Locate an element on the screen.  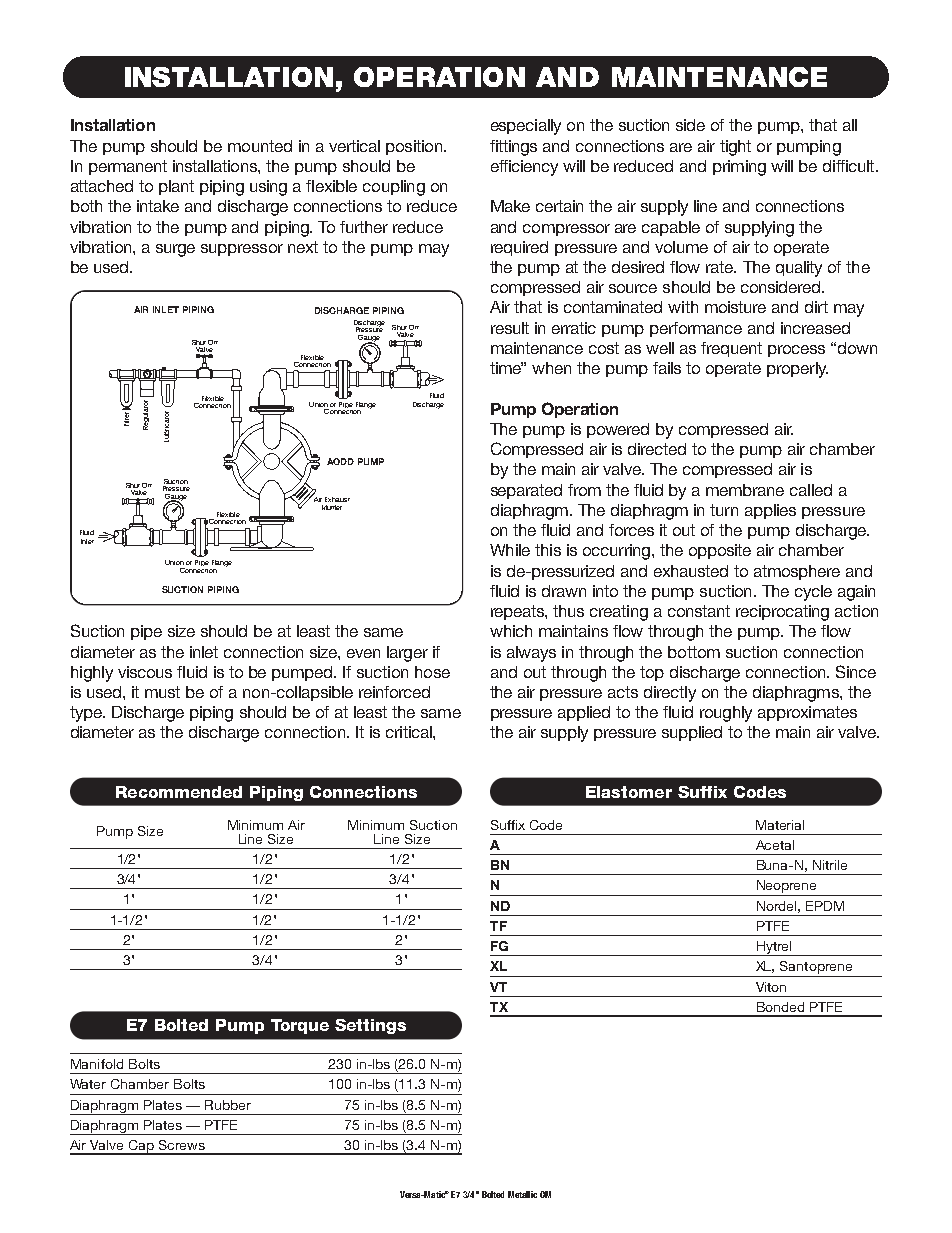
Metallic is located at coordinates (522, 1194).
